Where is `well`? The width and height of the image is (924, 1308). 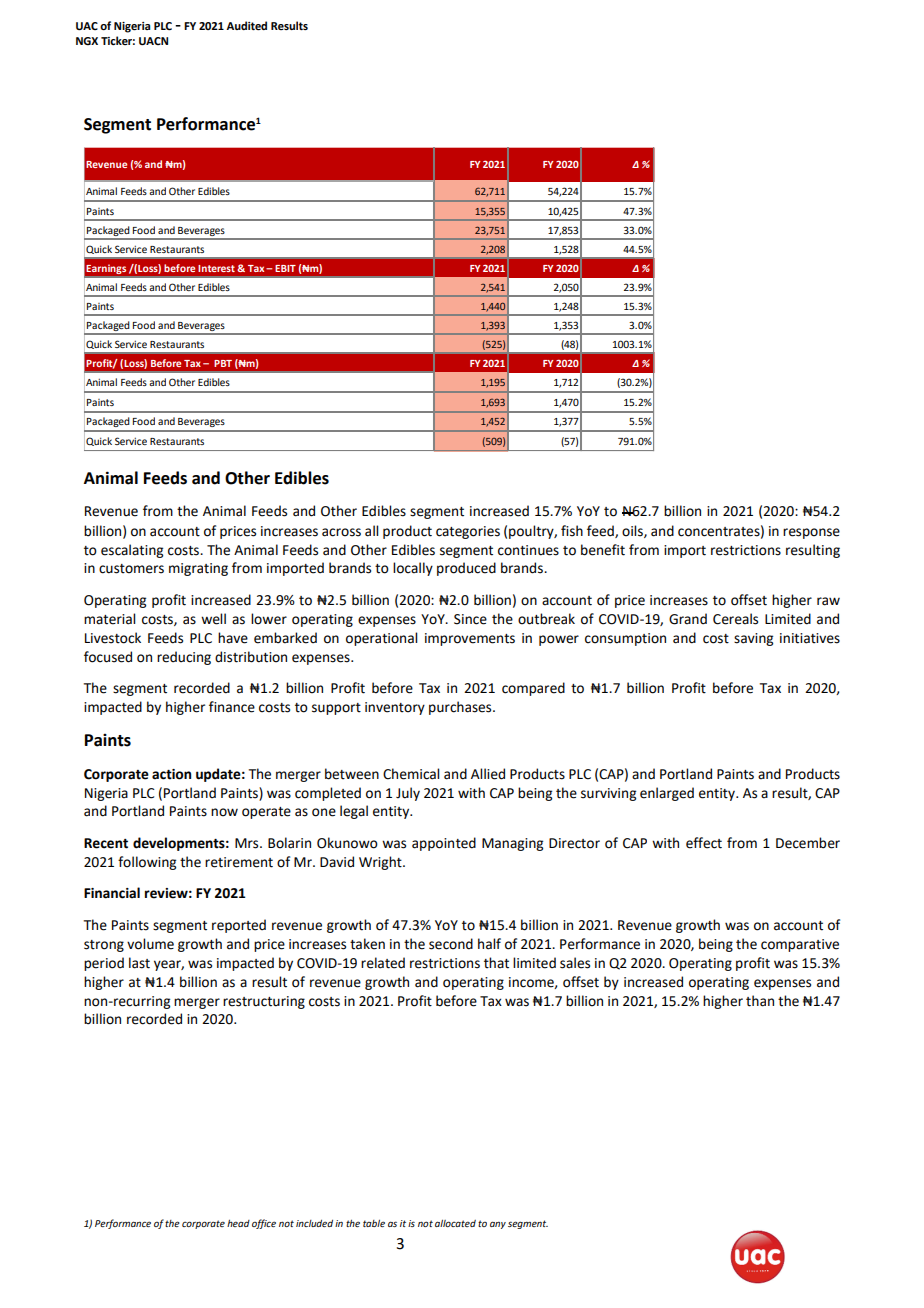 well is located at coordinates (213, 619).
